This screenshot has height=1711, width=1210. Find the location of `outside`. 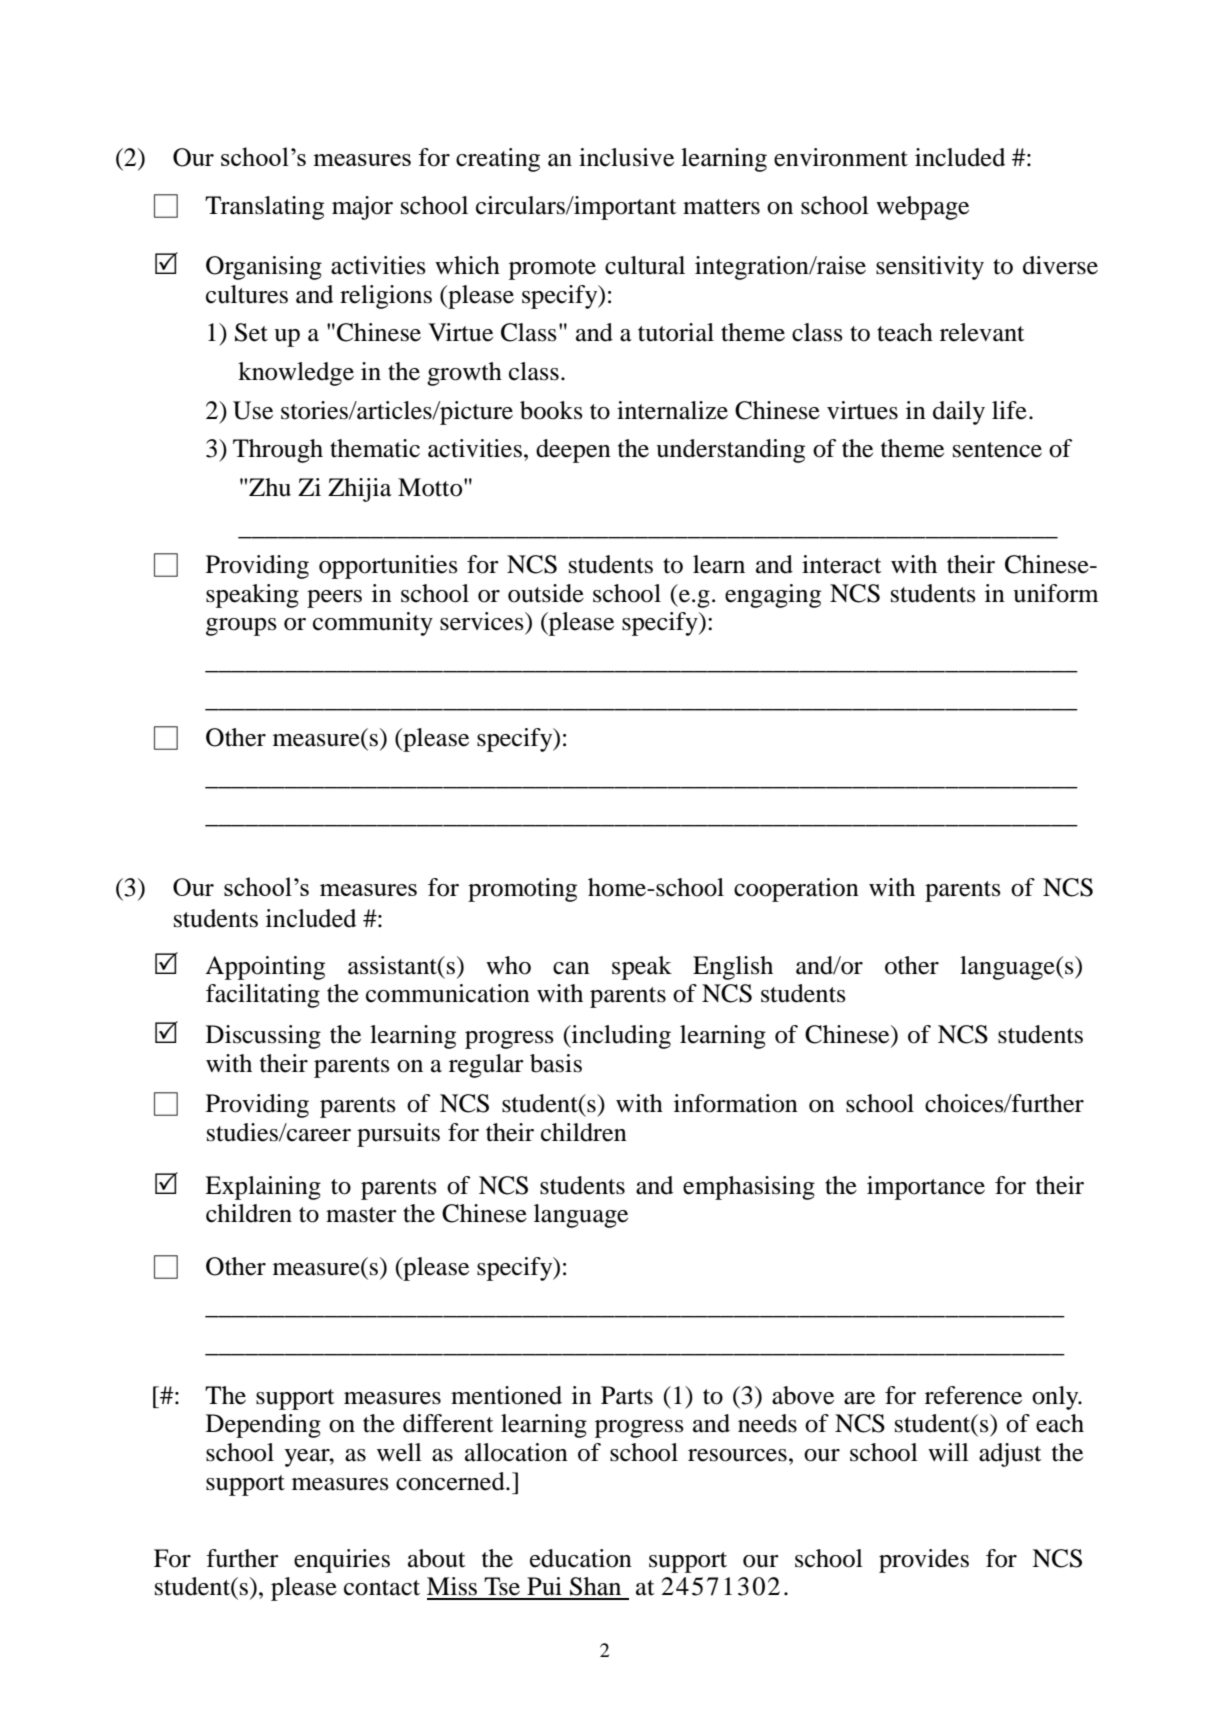

outside is located at coordinates (546, 593).
